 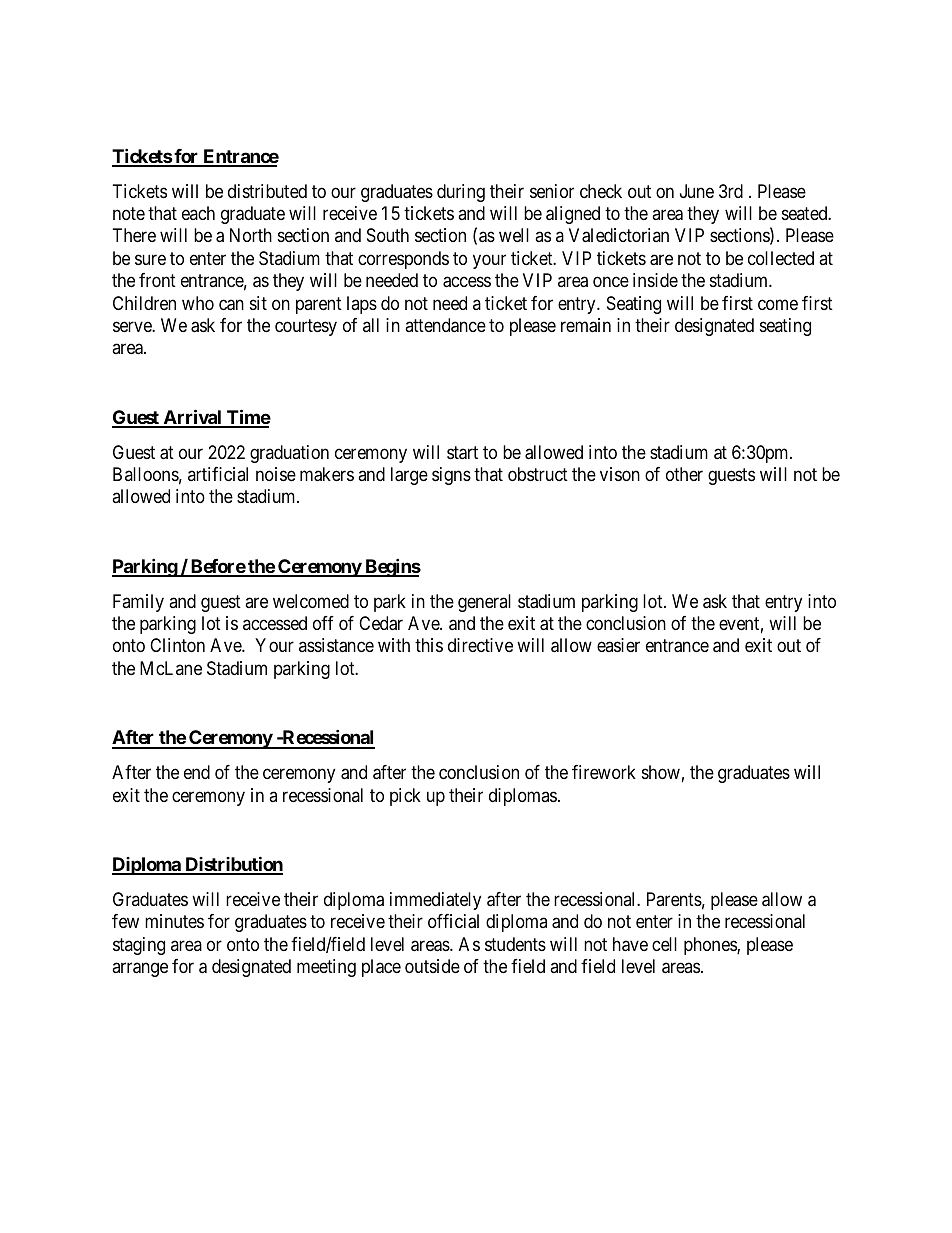 What do you see at coordinates (697, 191) in the image?
I see `June` at bounding box center [697, 191].
